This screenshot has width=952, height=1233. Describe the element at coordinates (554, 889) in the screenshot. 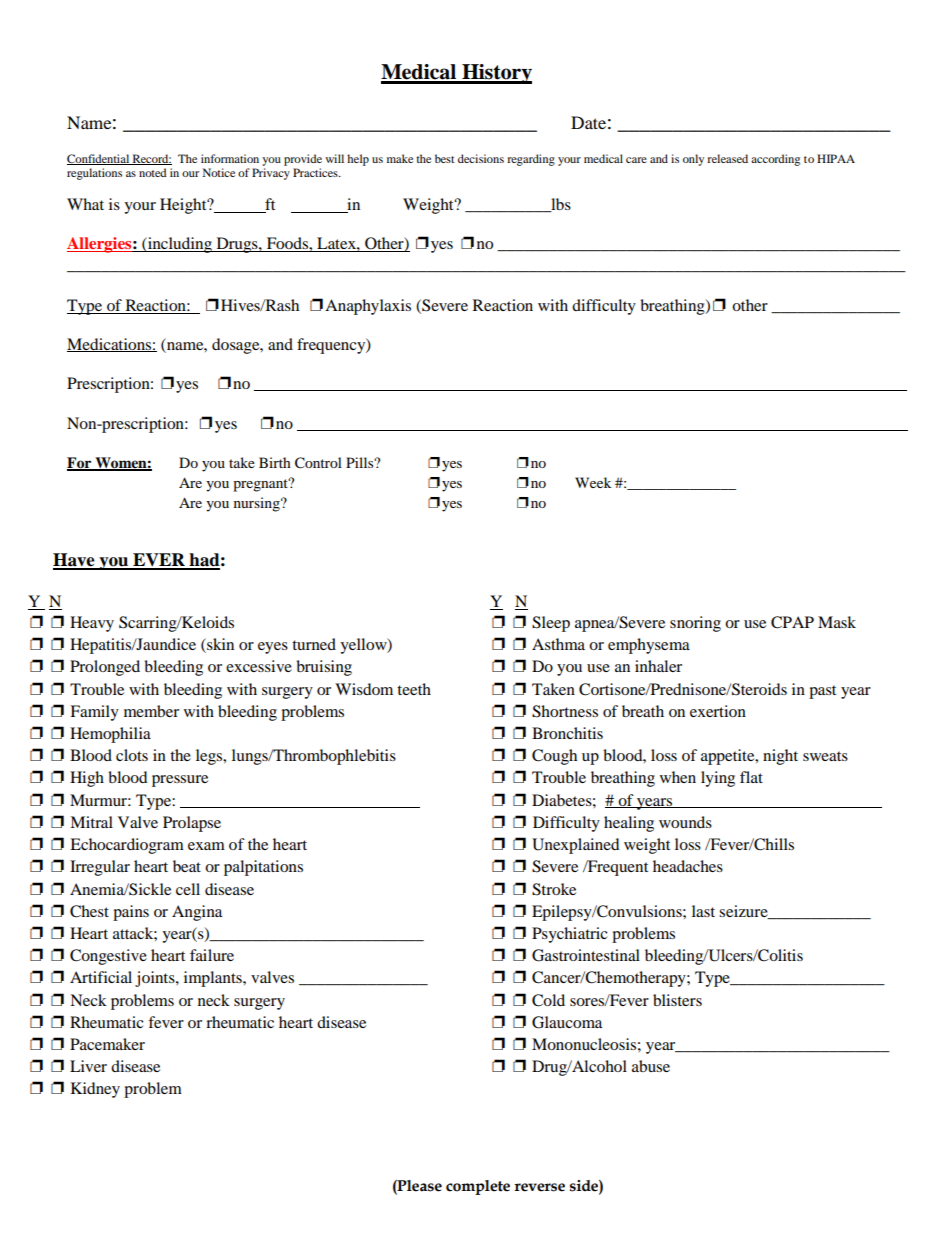

I see `Stroke` at that location.
